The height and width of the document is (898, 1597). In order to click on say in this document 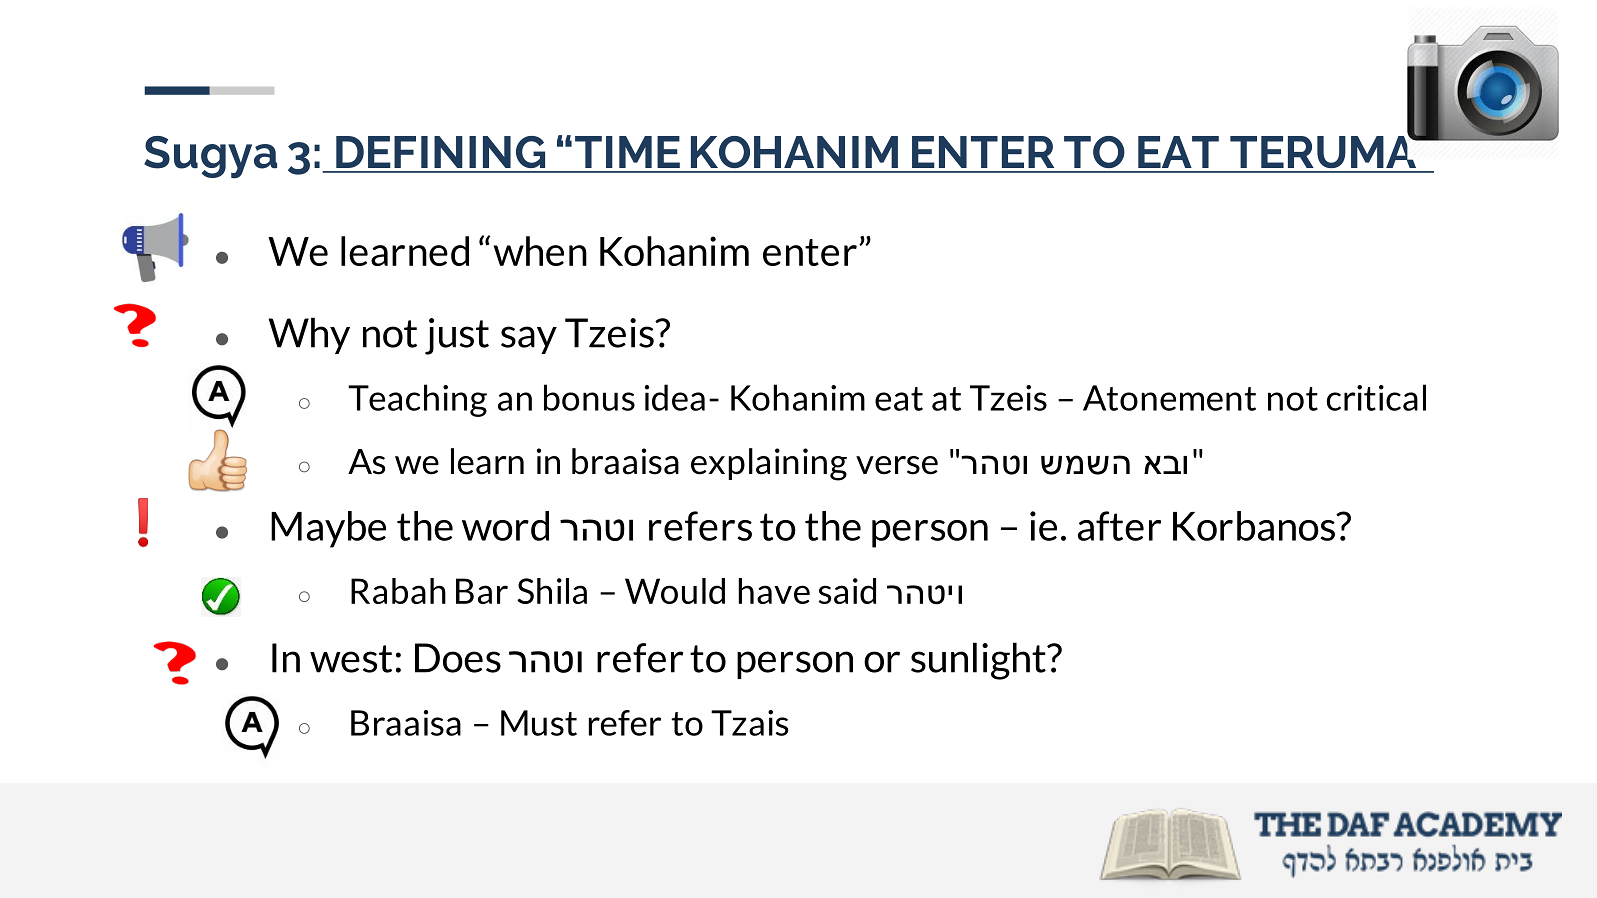, I will do `click(529, 340)`.
